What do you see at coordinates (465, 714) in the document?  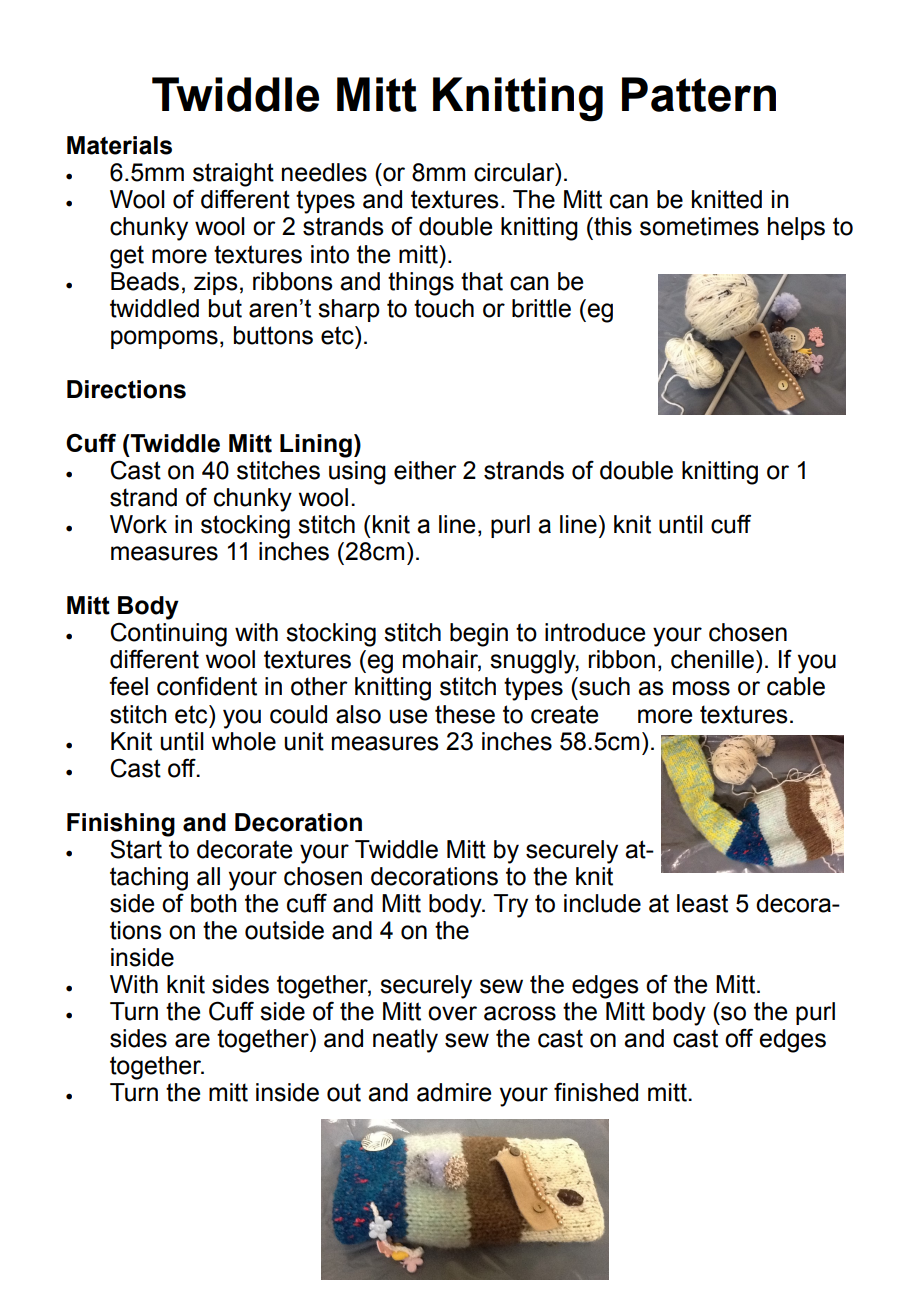 I see `these` at bounding box center [465, 714].
